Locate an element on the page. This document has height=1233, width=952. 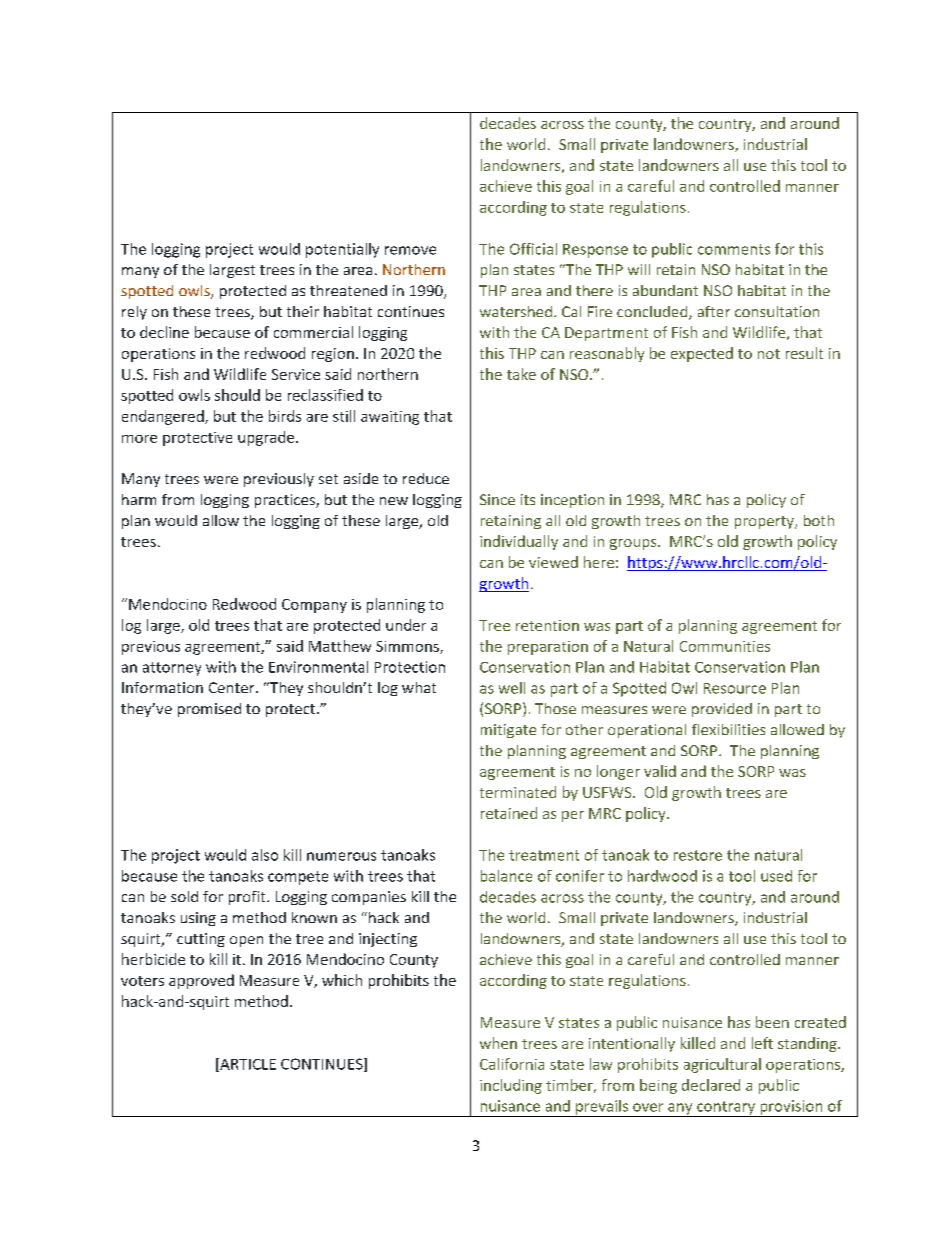
rely is located at coordinates (134, 313).
